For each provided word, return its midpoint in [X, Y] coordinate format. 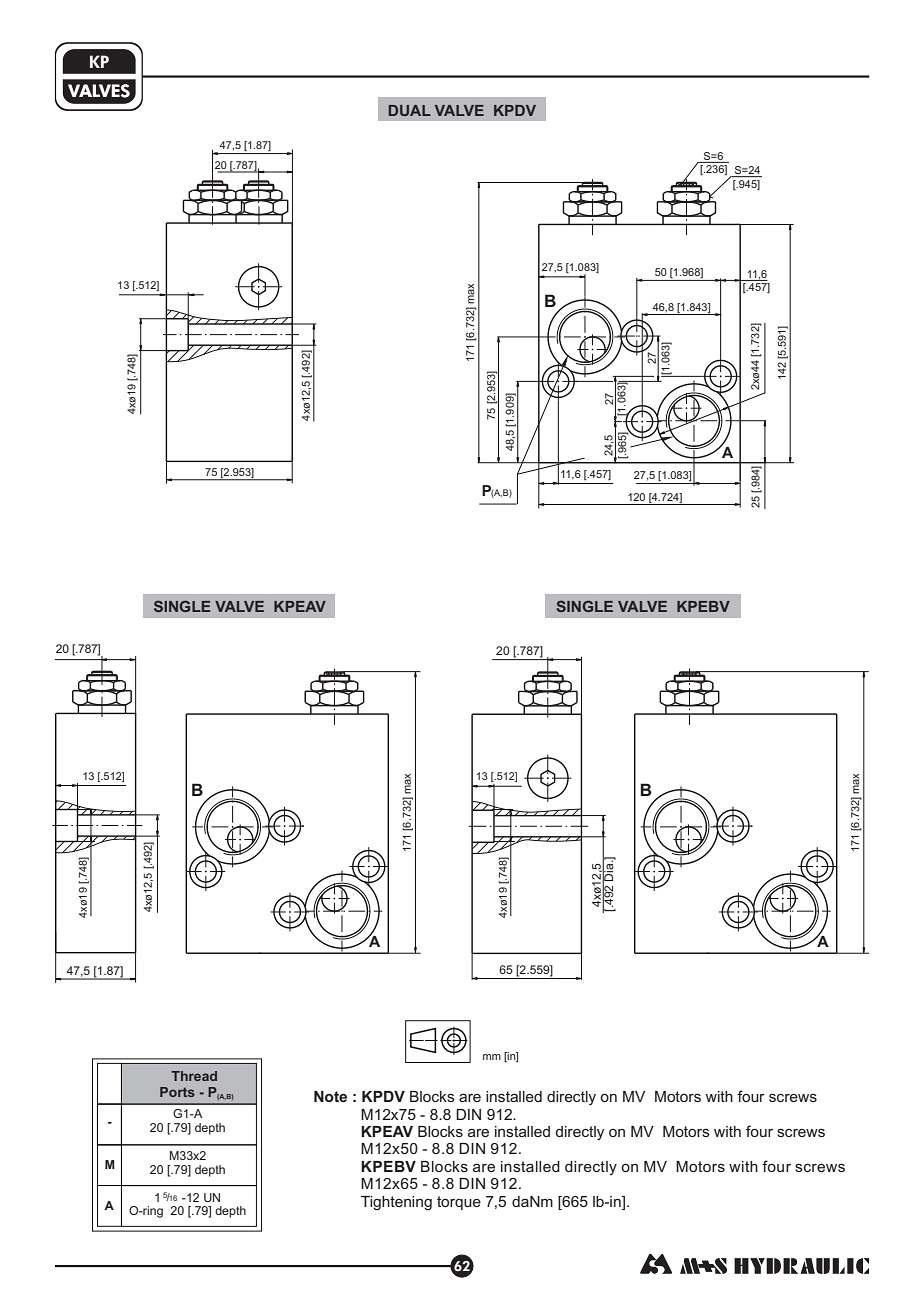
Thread [194, 1076]
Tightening [396, 1203]
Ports [177, 1092]
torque [459, 1203]
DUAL [410, 110]
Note [330, 1096]
